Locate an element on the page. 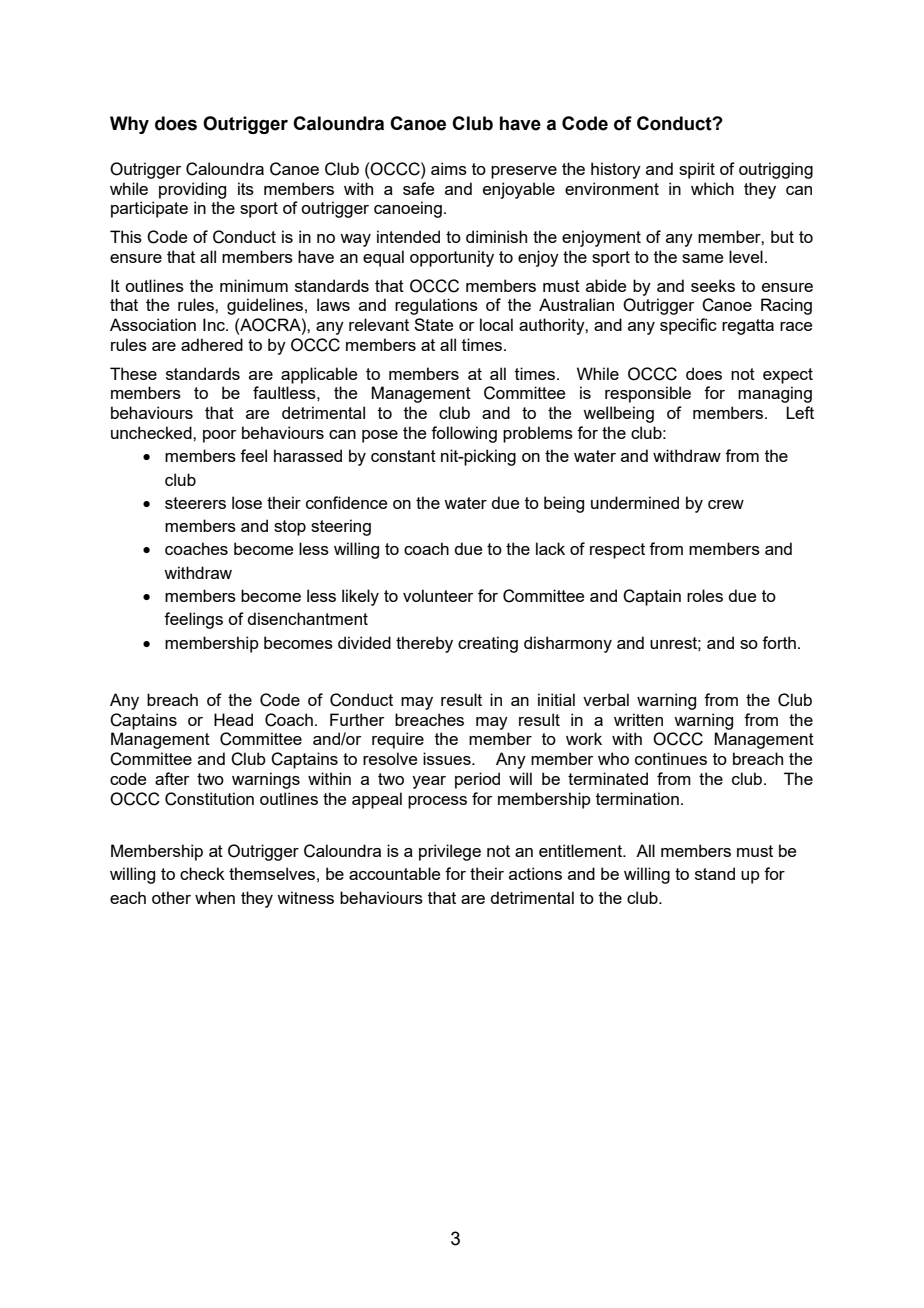 The image size is (924, 1308). when is located at coordinates (215, 897).
